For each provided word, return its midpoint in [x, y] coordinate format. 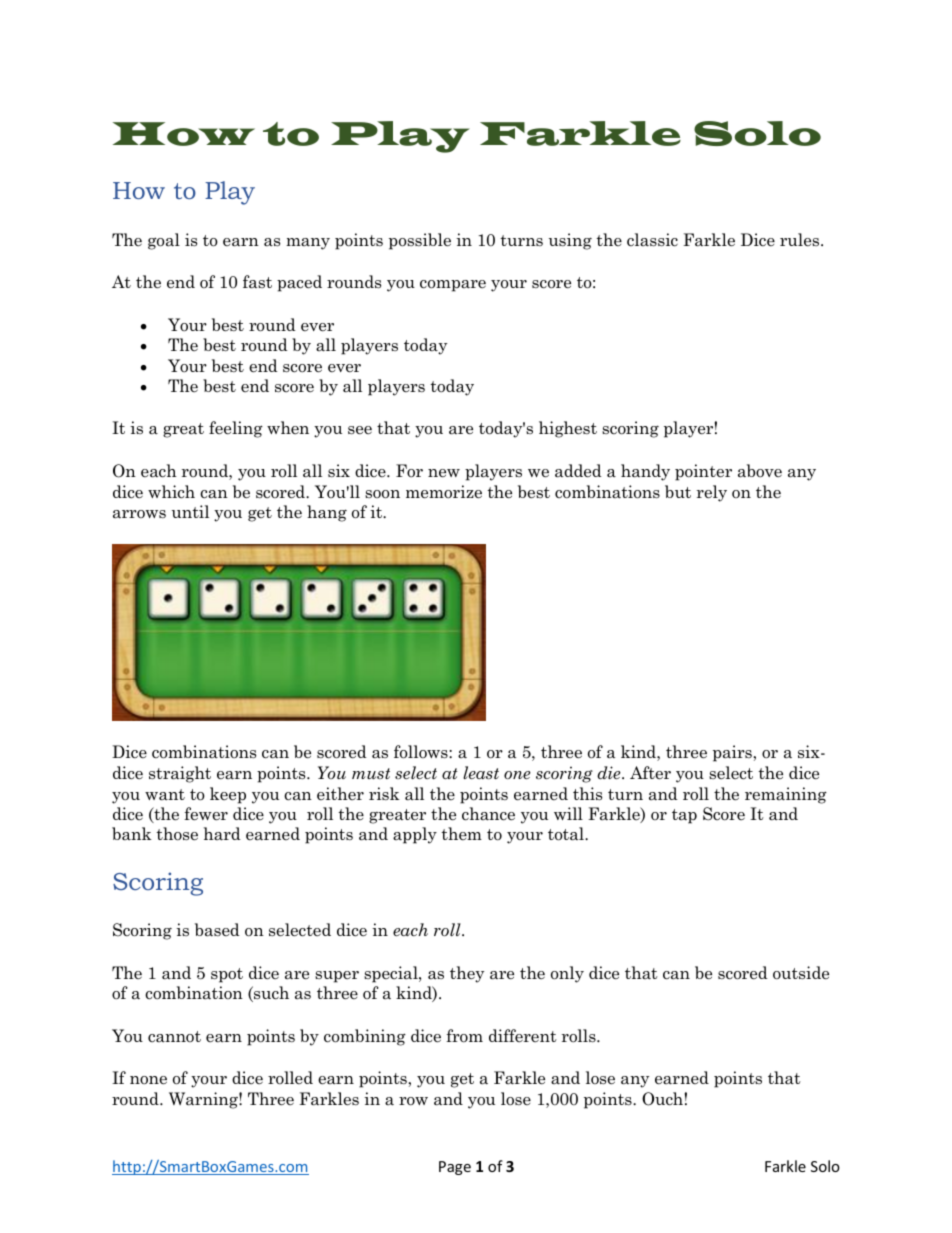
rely [712, 493]
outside [801, 973]
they [467, 974]
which [171, 492]
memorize [444, 492]
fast [257, 282]
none [148, 1080]
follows [422, 752]
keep [228, 795]
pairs [733, 753]
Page [455, 1168]
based [217, 930]
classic [652, 240]
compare [453, 286]
